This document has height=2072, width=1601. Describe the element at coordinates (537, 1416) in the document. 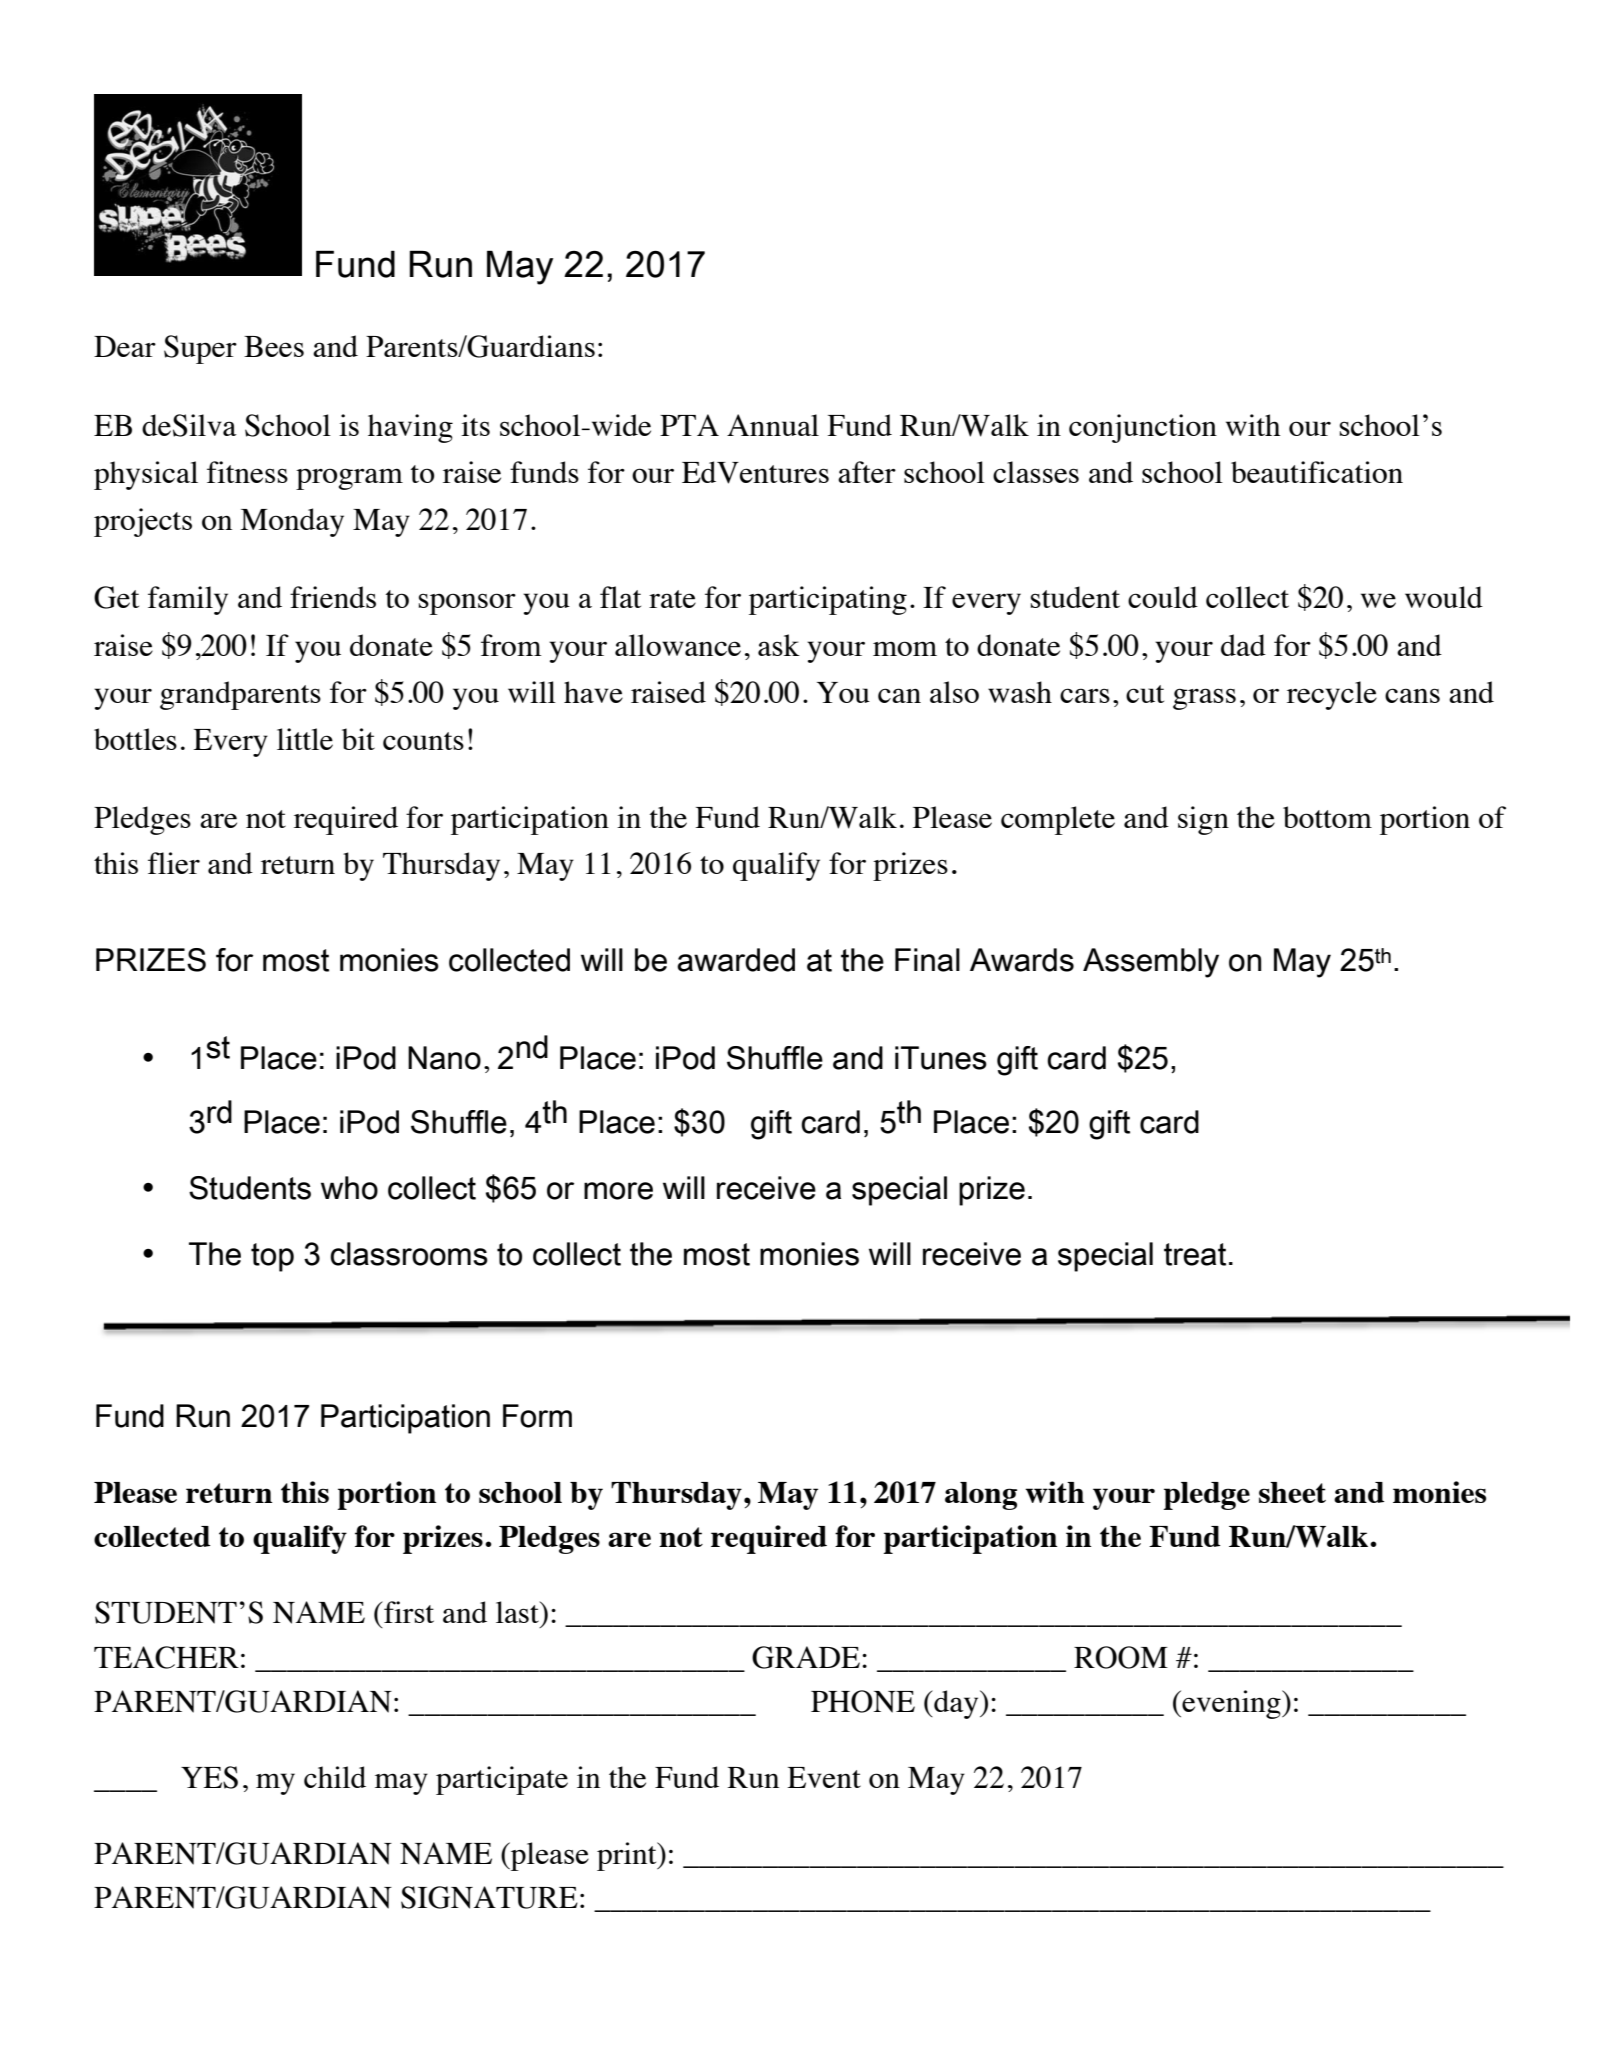

I see `Form` at that location.
